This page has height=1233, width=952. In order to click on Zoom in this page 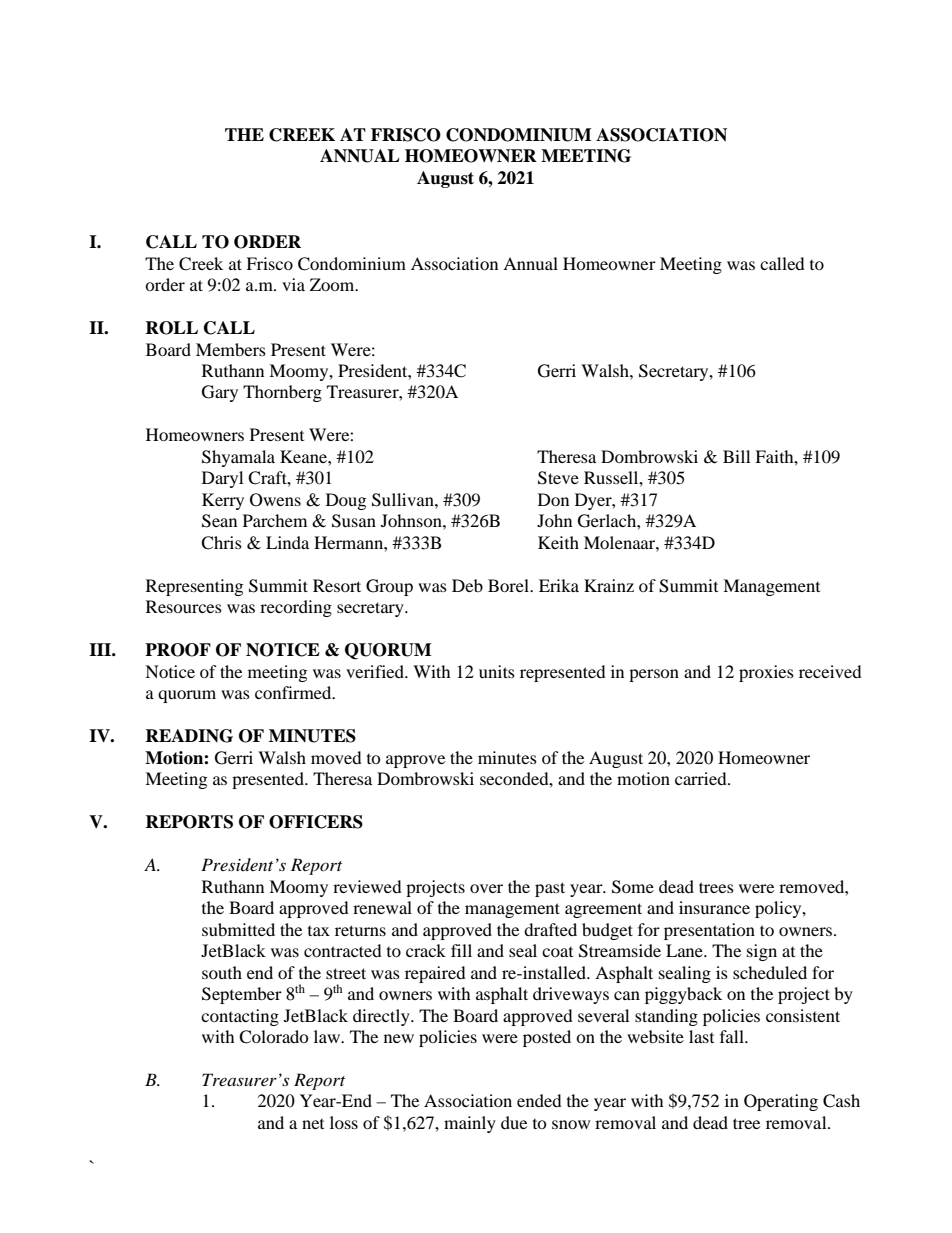, I will do `click(333, 284)`.
